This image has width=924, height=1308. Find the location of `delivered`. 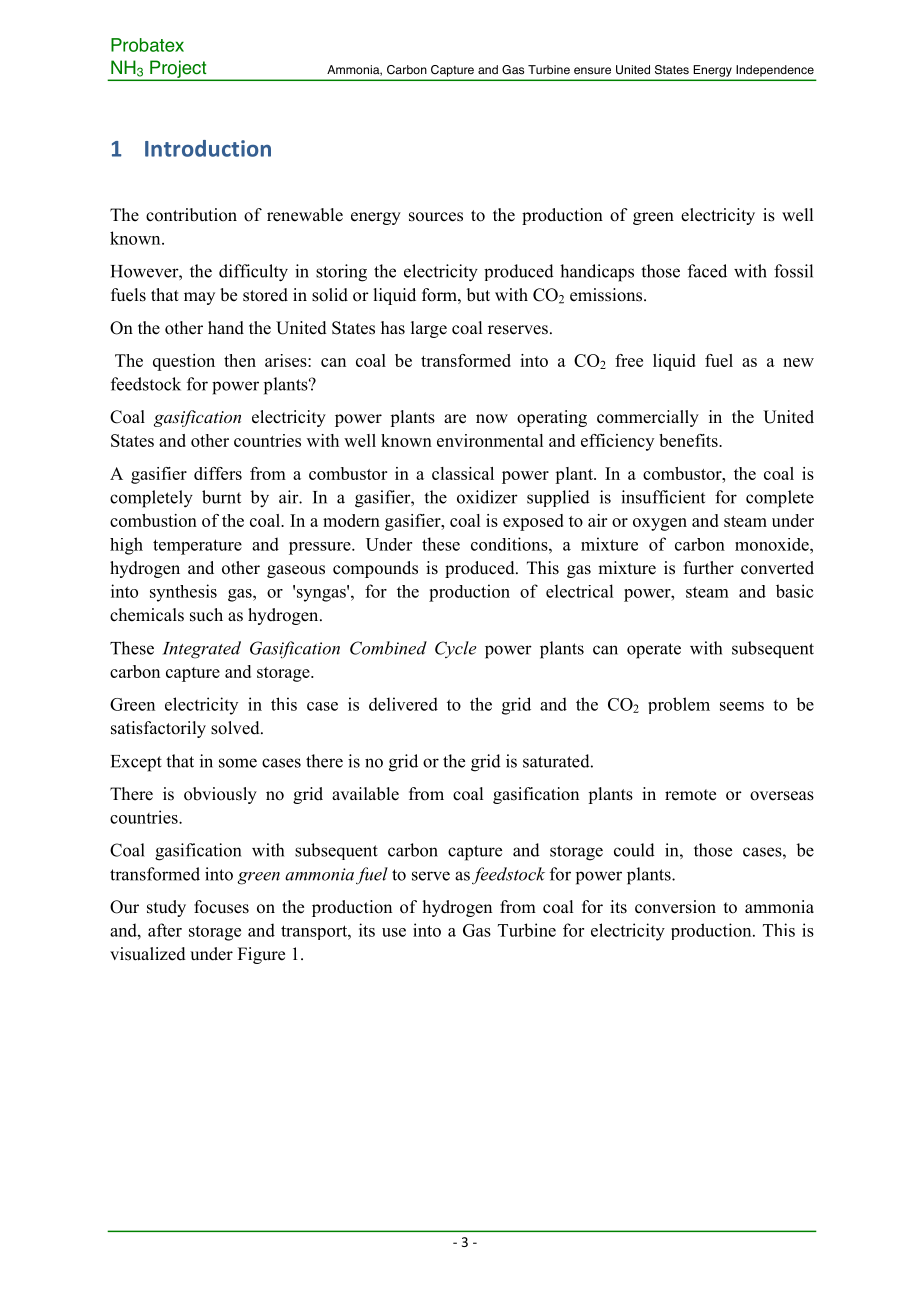

delivered is located at coordinates (403, 704).
